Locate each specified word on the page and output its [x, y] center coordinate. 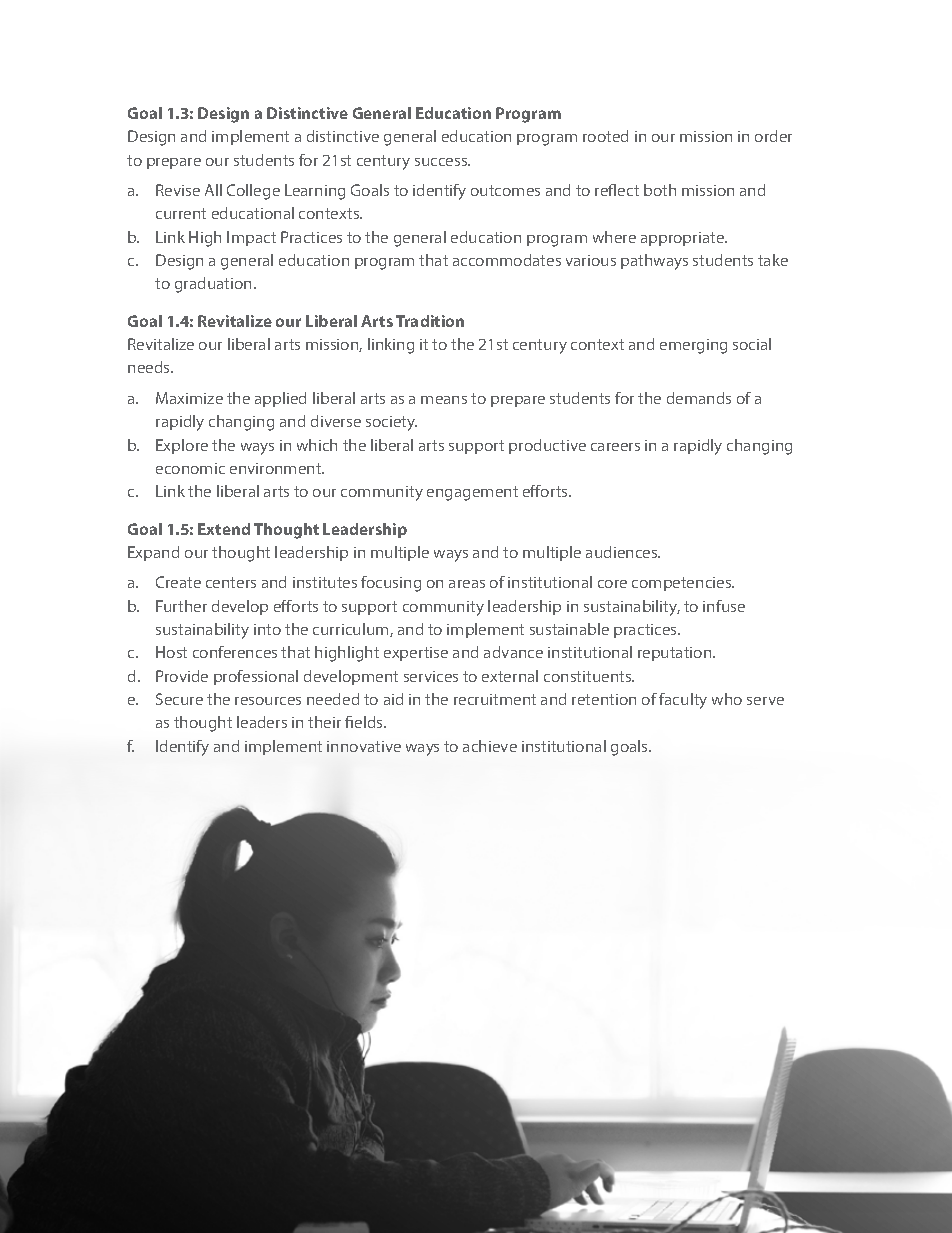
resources [268, 701]
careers [615, 447]
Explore [182, 446]
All [213, 190]
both [660, 190]
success [442, 162]
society [391, 423]
